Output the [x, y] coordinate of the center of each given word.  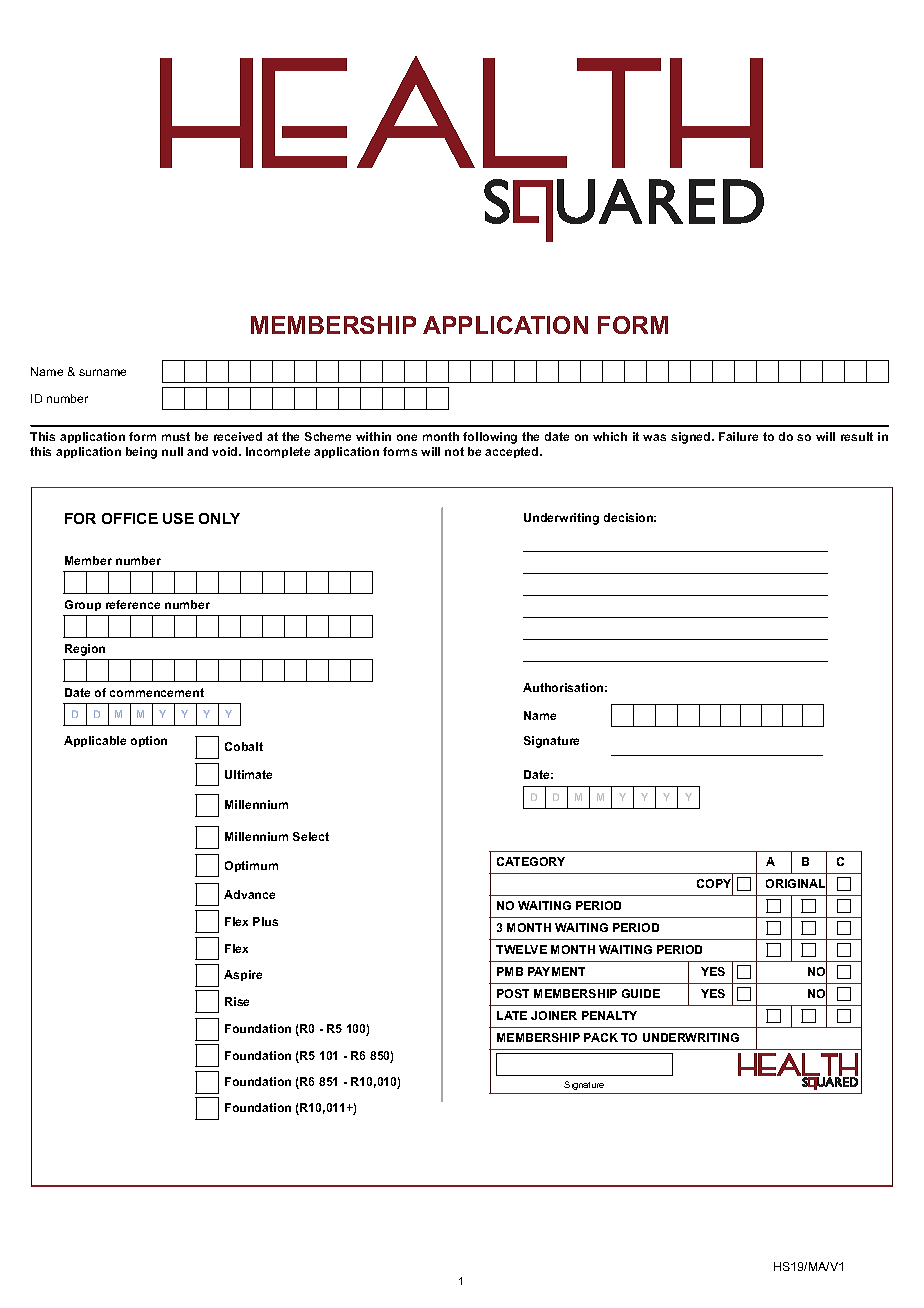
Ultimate [248, 774]
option [149, 741]
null [172, 451]
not [454, 451]
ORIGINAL [796, 884]
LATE [512, 1015]
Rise [237, 1001]
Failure [738, 436]
